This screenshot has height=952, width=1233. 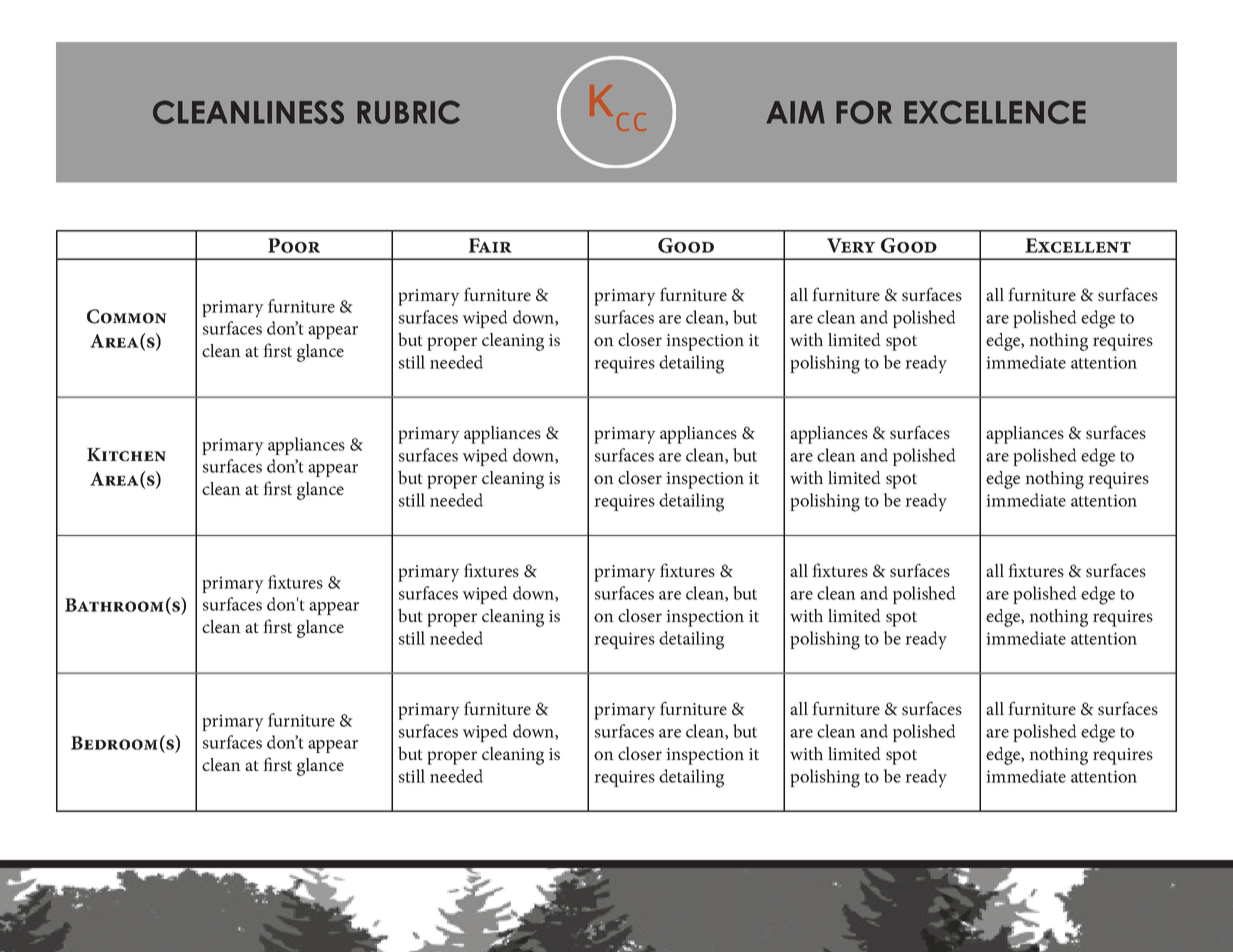 I want to click on EXCELLENCE, so click(x=995, y=112).
